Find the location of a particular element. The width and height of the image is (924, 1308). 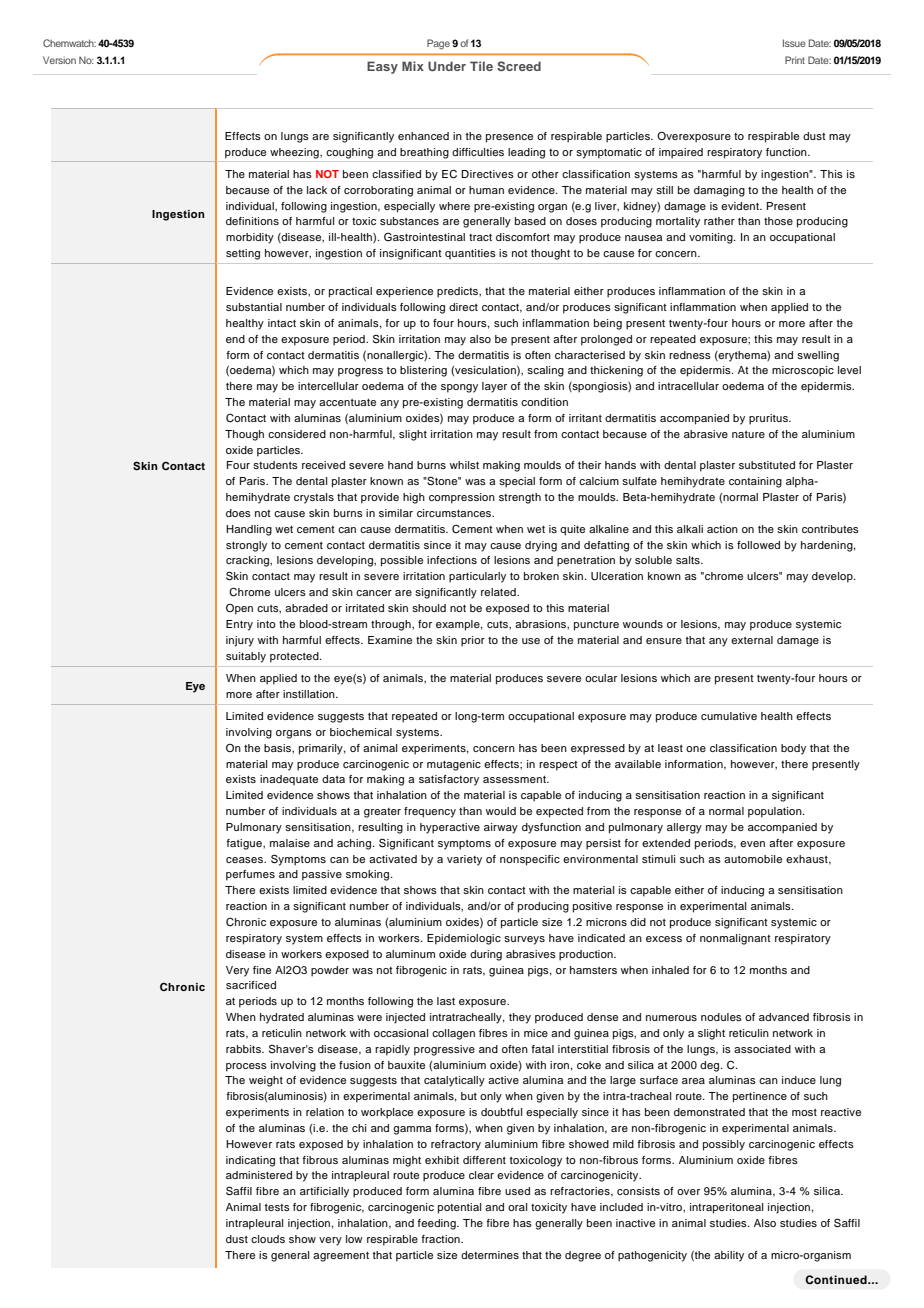

Epidemiologic is located at coordinates (464, 939).
